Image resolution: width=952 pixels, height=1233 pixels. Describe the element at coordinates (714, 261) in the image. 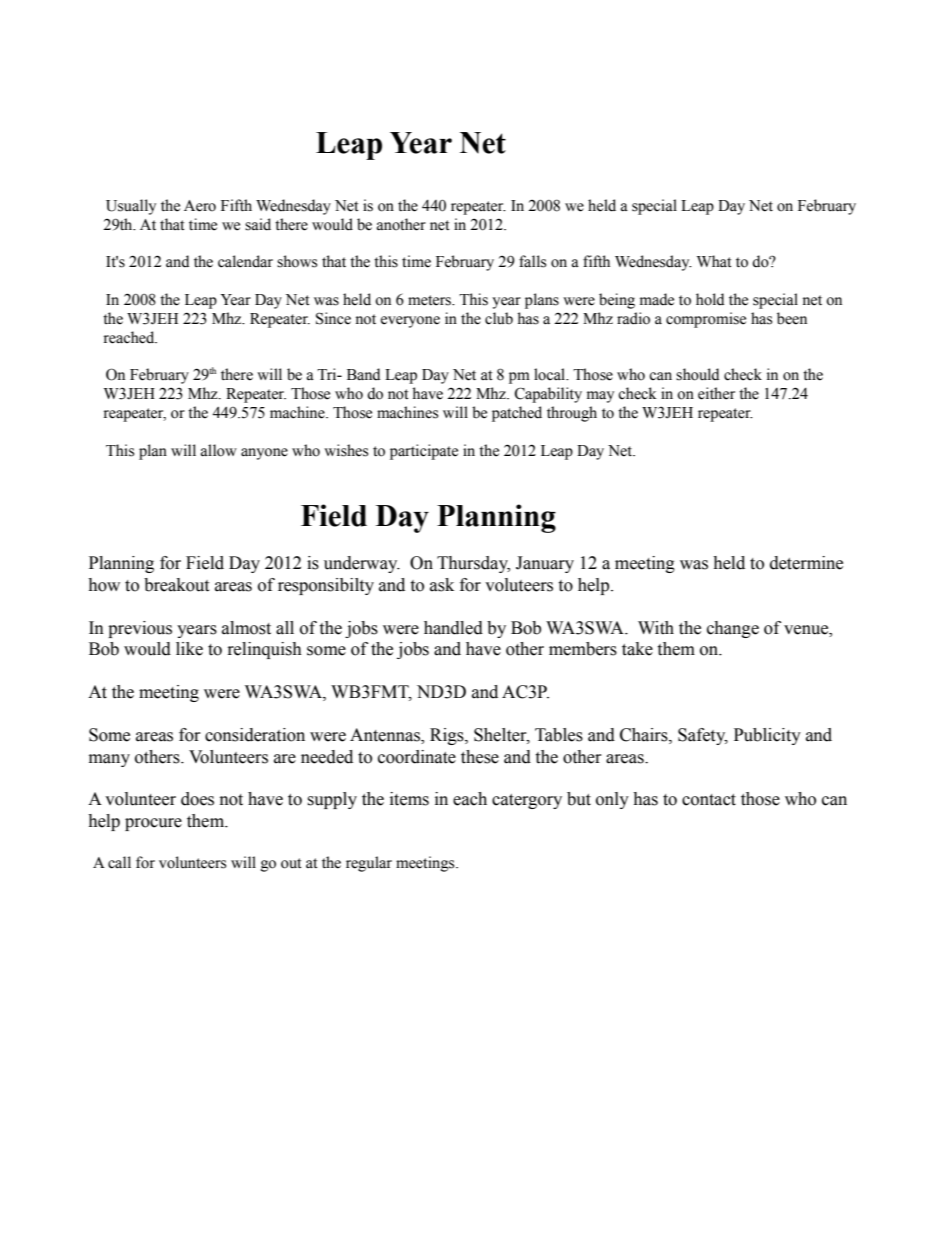

I see `What` at that location.
